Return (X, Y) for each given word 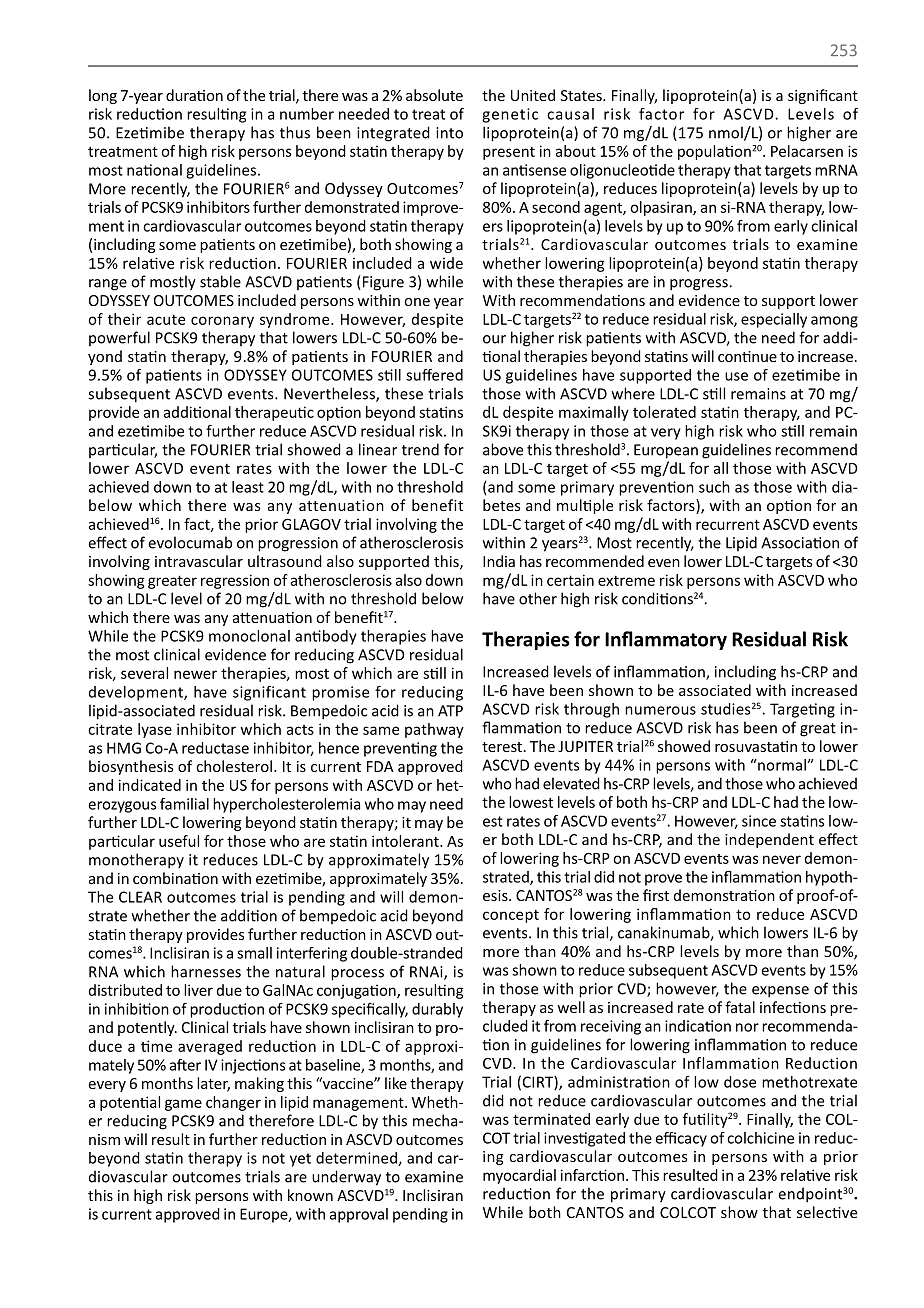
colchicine (760, 1138)
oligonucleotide (622, 171)
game (183, 1105)
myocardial (519, 1176)
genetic (510, 115)
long (103, 96)
